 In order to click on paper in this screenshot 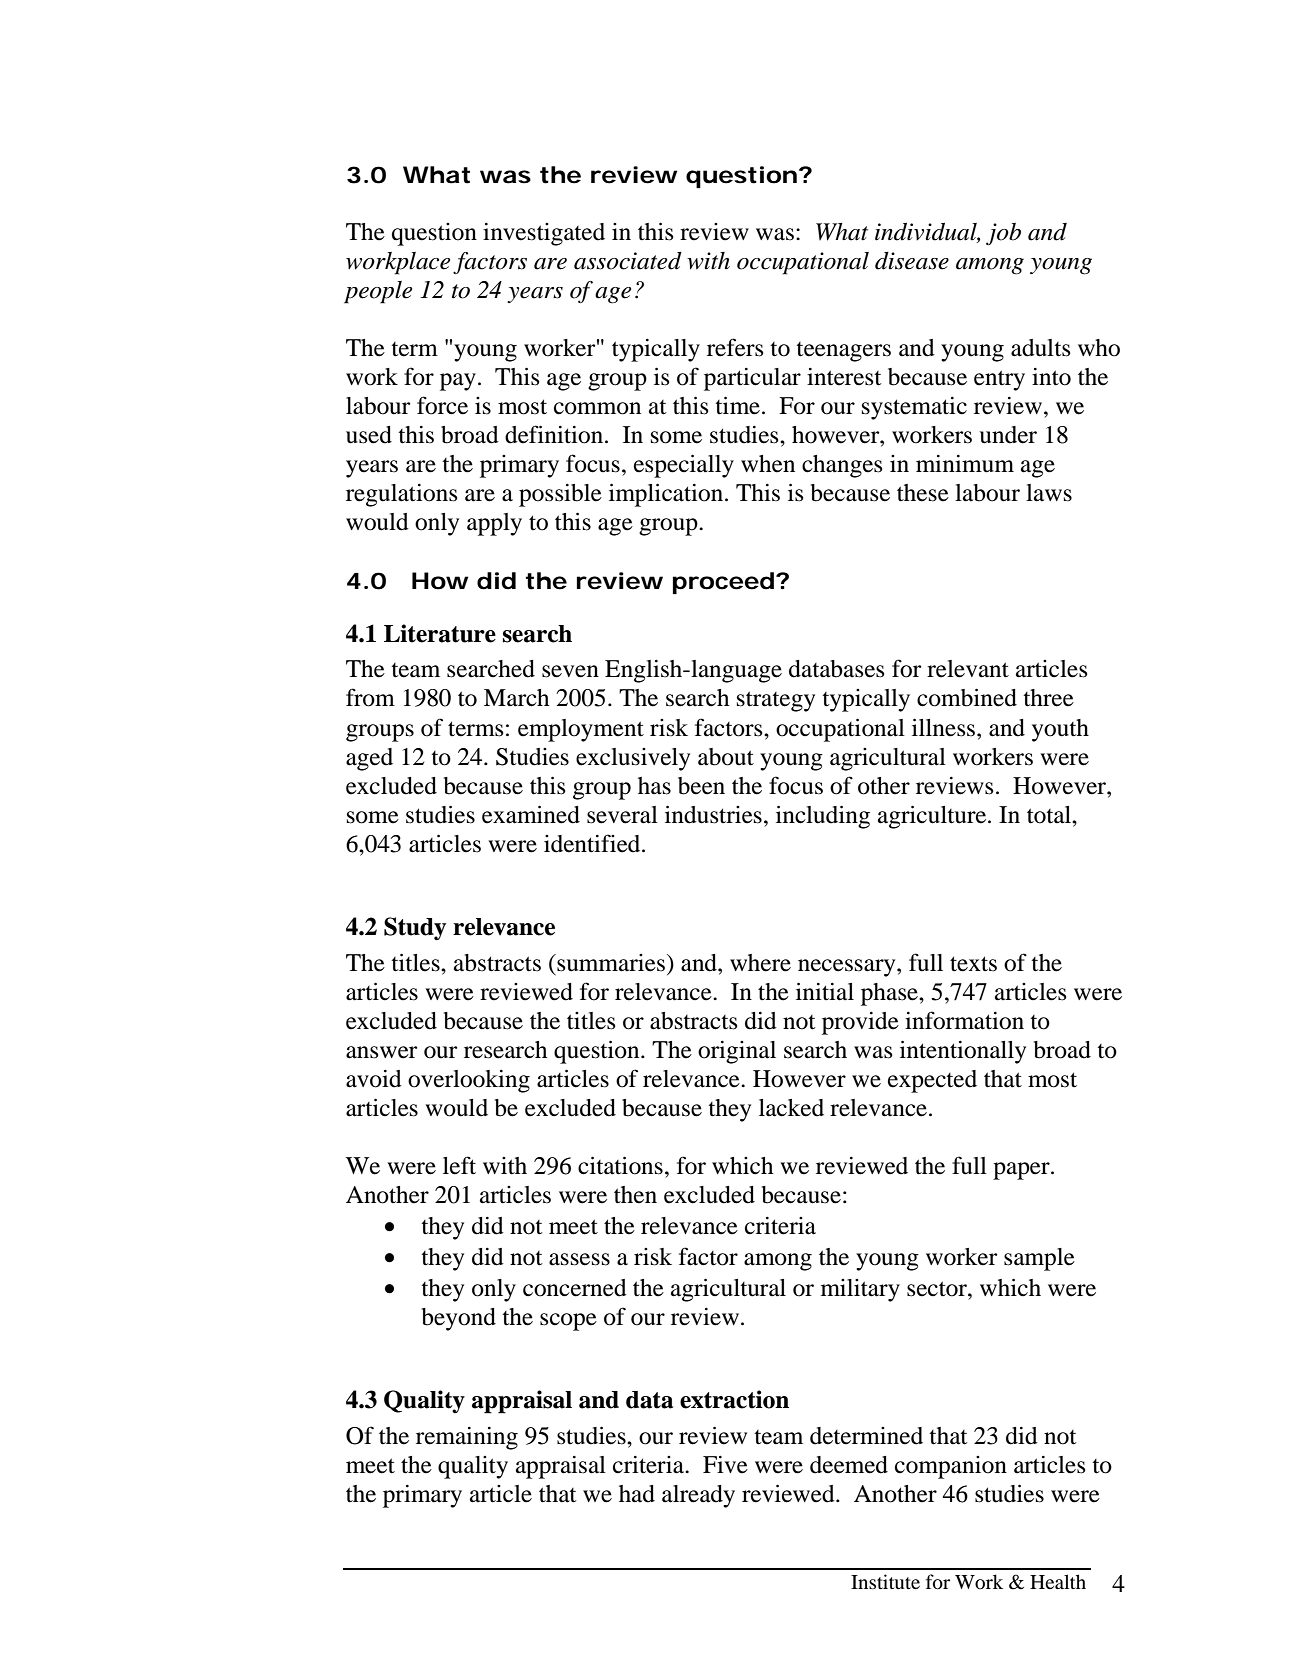, I will do `click(1022, 1171)`.
